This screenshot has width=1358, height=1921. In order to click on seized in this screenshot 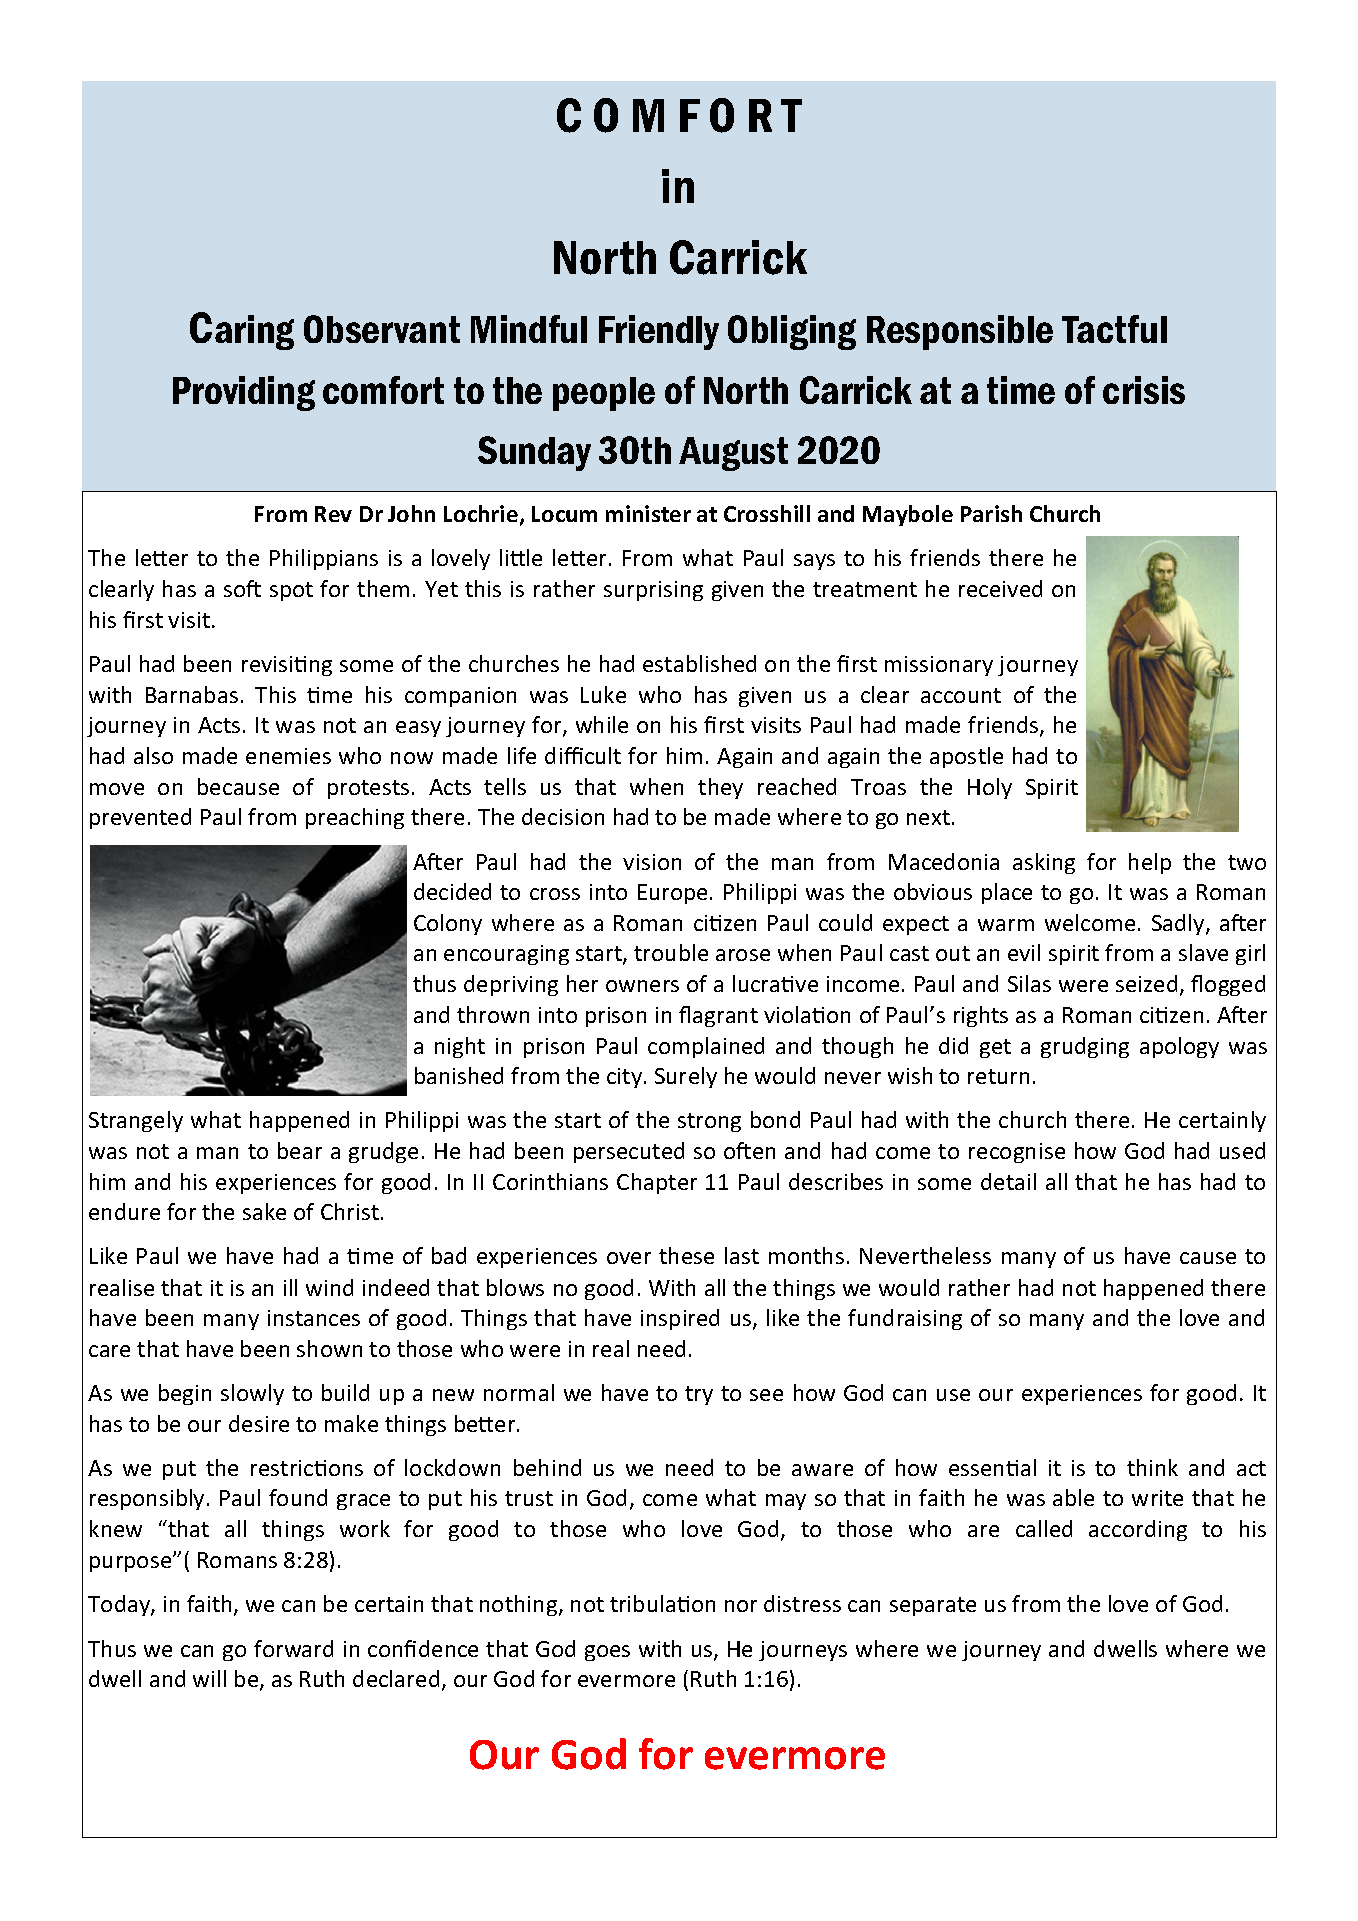, I will do `click(1146, 983)`.
